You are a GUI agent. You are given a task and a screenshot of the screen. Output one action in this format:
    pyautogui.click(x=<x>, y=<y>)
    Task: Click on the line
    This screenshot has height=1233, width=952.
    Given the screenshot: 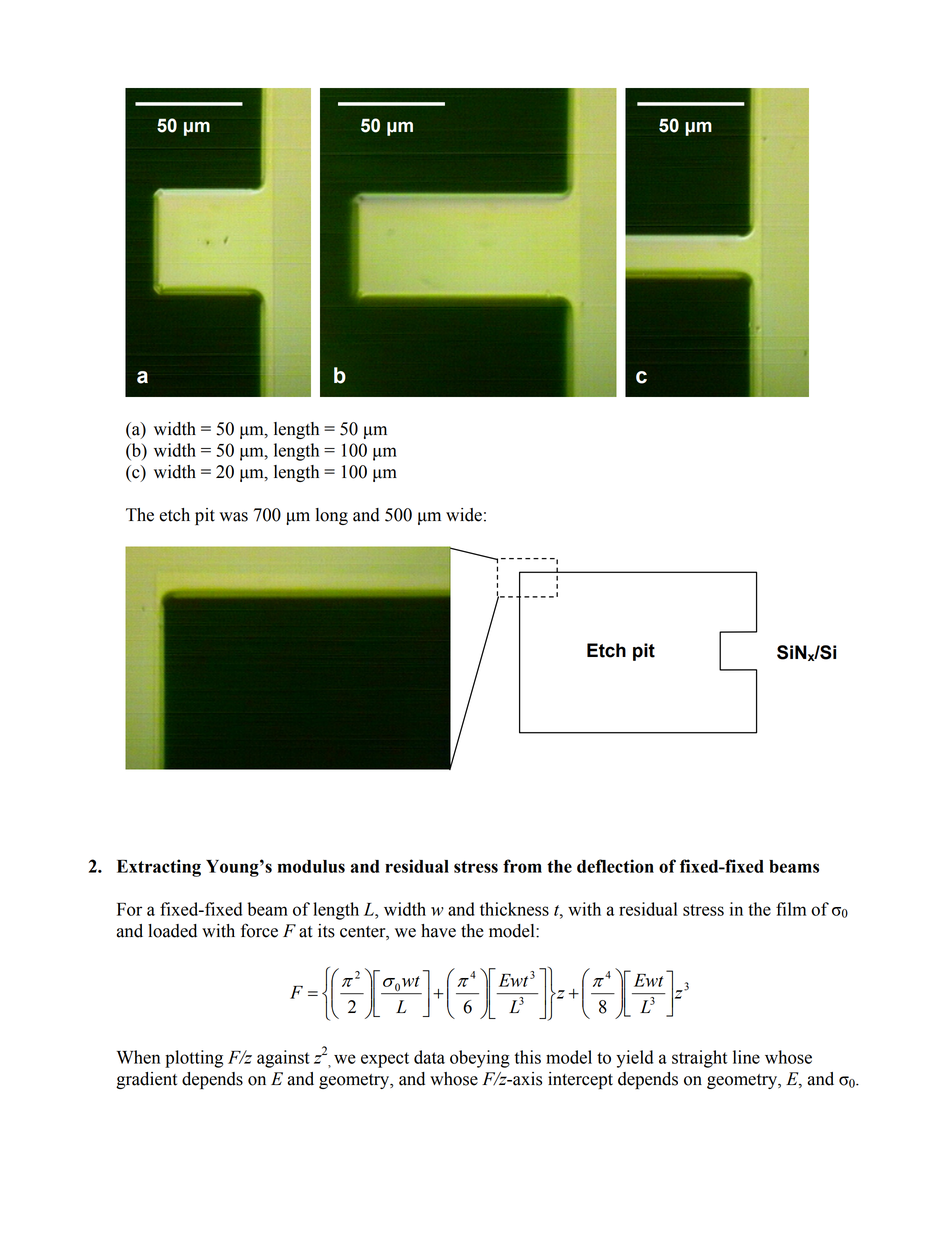 What is the action you would take?
    pyautogui.click(x=746, y=1057)
